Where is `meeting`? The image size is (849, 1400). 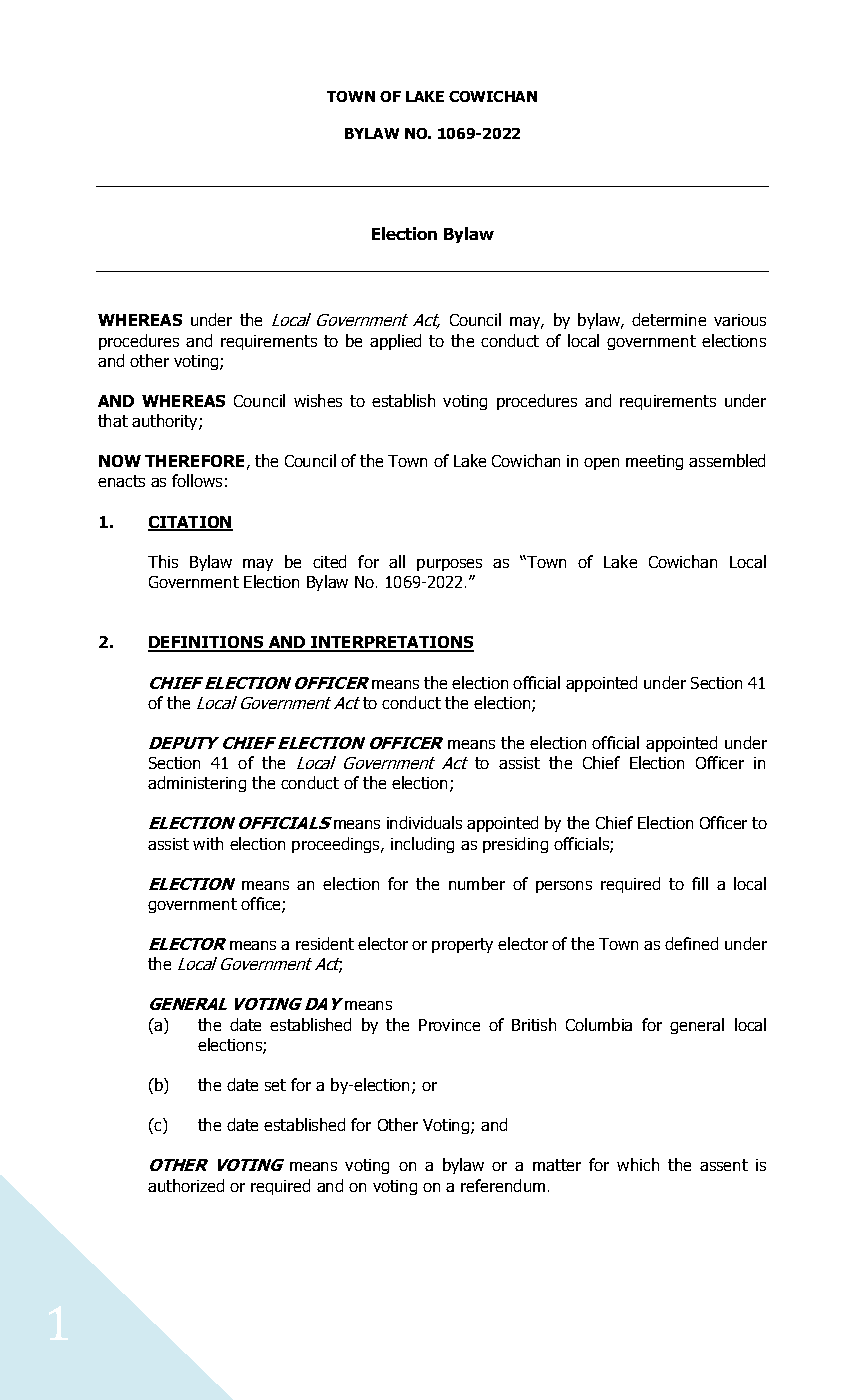 meeting is located at coordinates (654, 462).
